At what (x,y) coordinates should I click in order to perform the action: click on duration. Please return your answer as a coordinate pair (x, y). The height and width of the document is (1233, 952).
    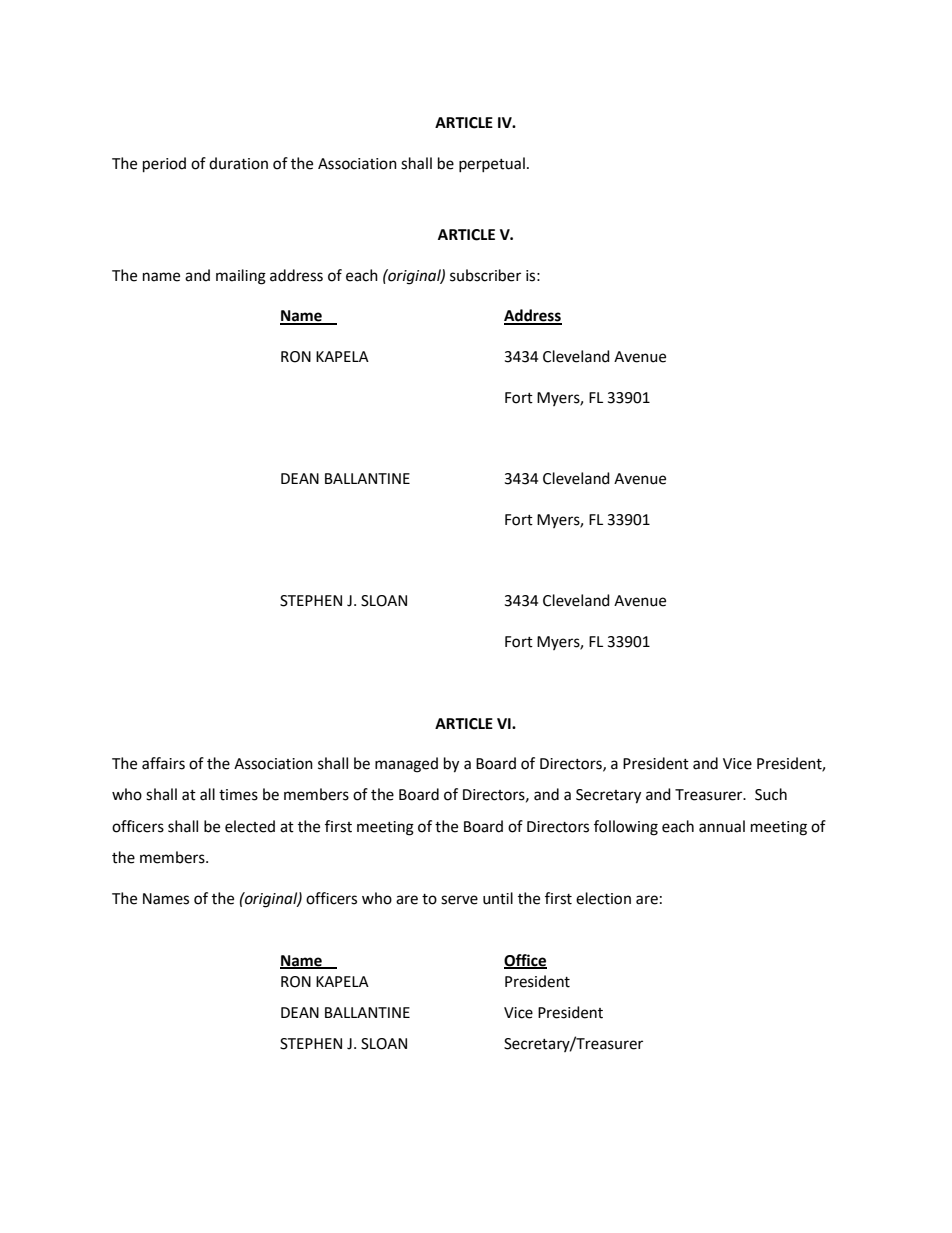
    Looking at the image, I should click on (238, 163).
